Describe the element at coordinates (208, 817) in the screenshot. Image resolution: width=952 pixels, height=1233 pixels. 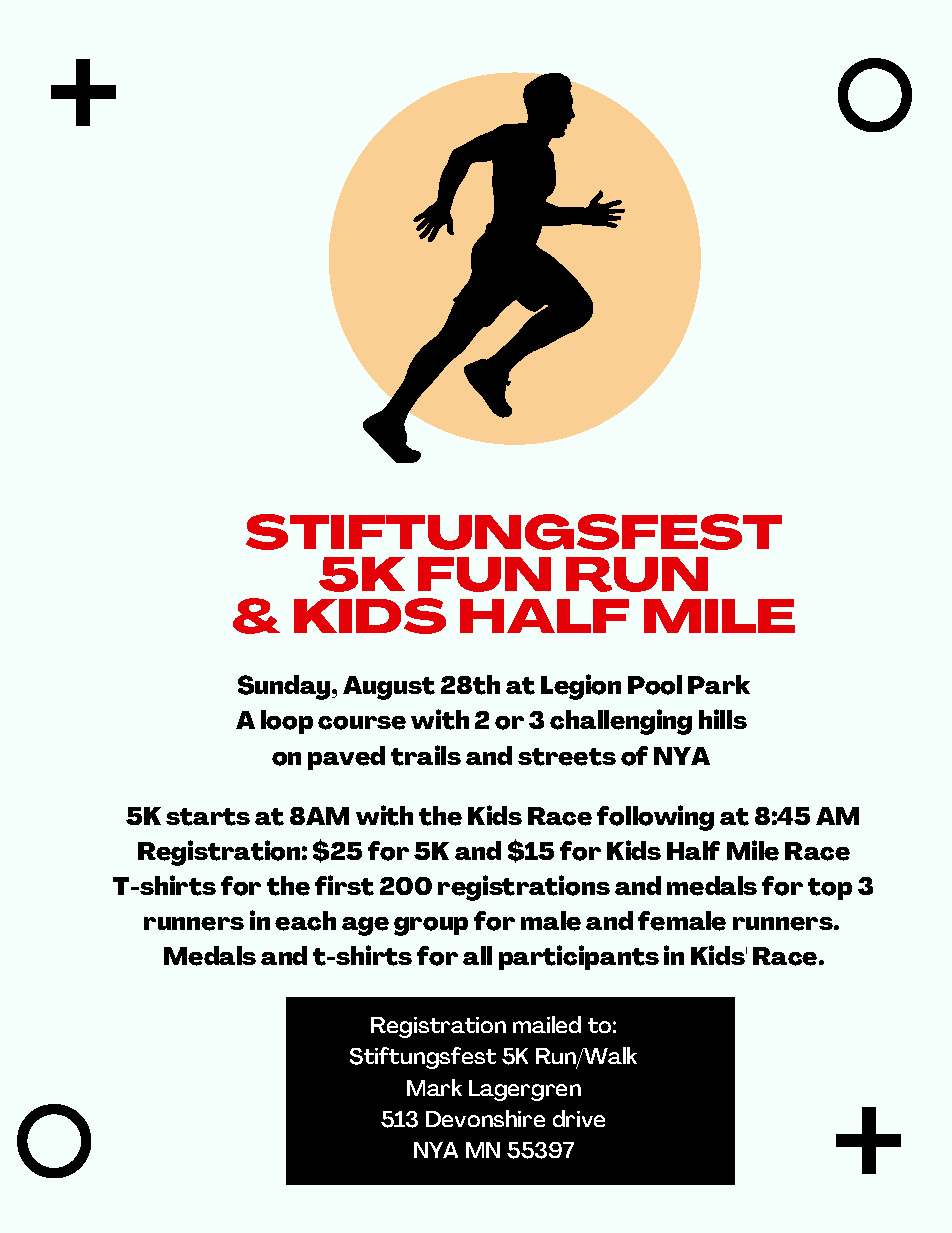
I see `starts` at that location.
